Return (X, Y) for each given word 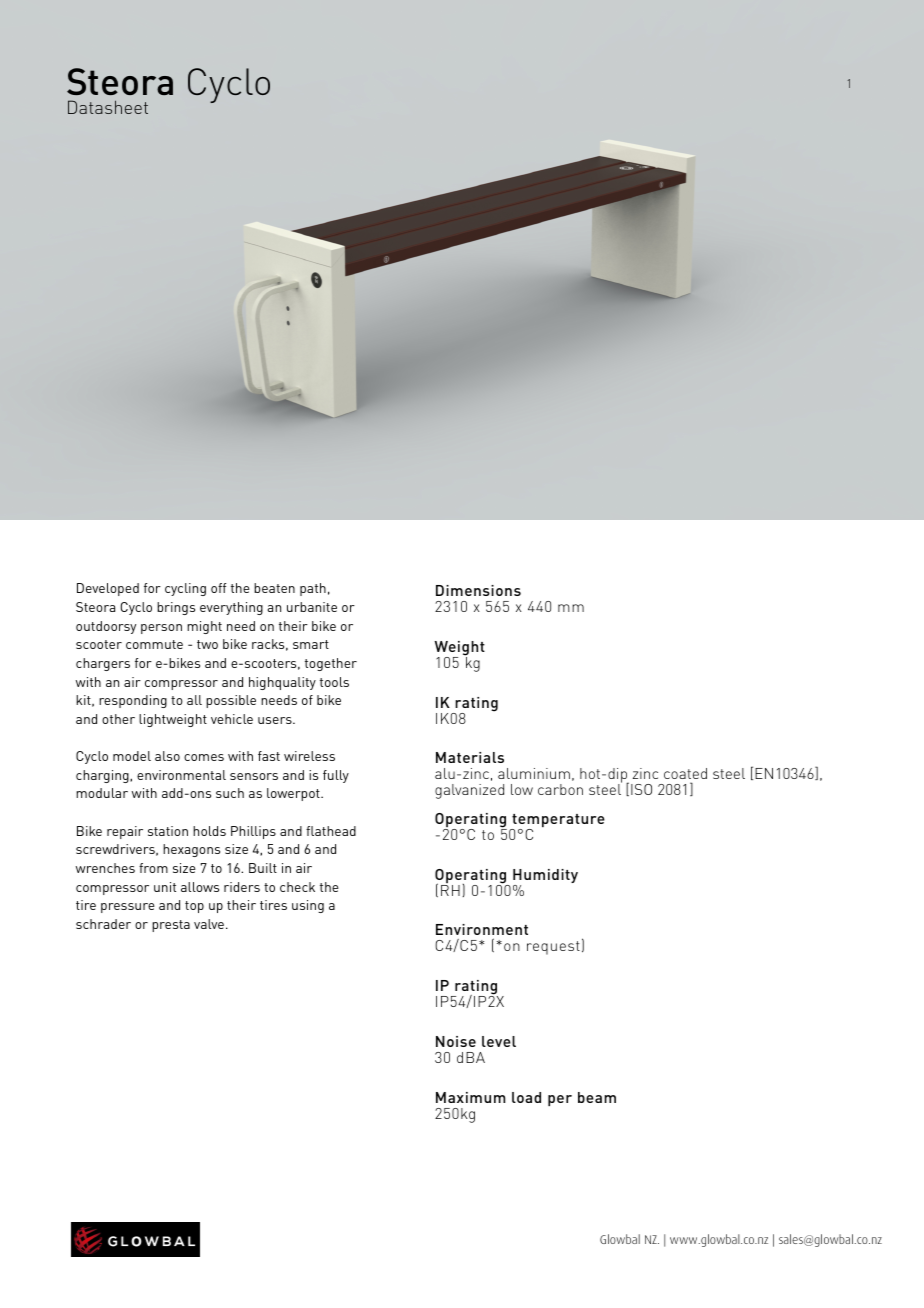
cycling (185, 589)
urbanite (312, 607)
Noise (456, 1041)
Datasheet (108, 107)
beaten (274, 588)
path (313, 589)
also (167, 756)
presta (171, 926)
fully (336, 776)
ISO (641, 789)
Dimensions (478, 590)
